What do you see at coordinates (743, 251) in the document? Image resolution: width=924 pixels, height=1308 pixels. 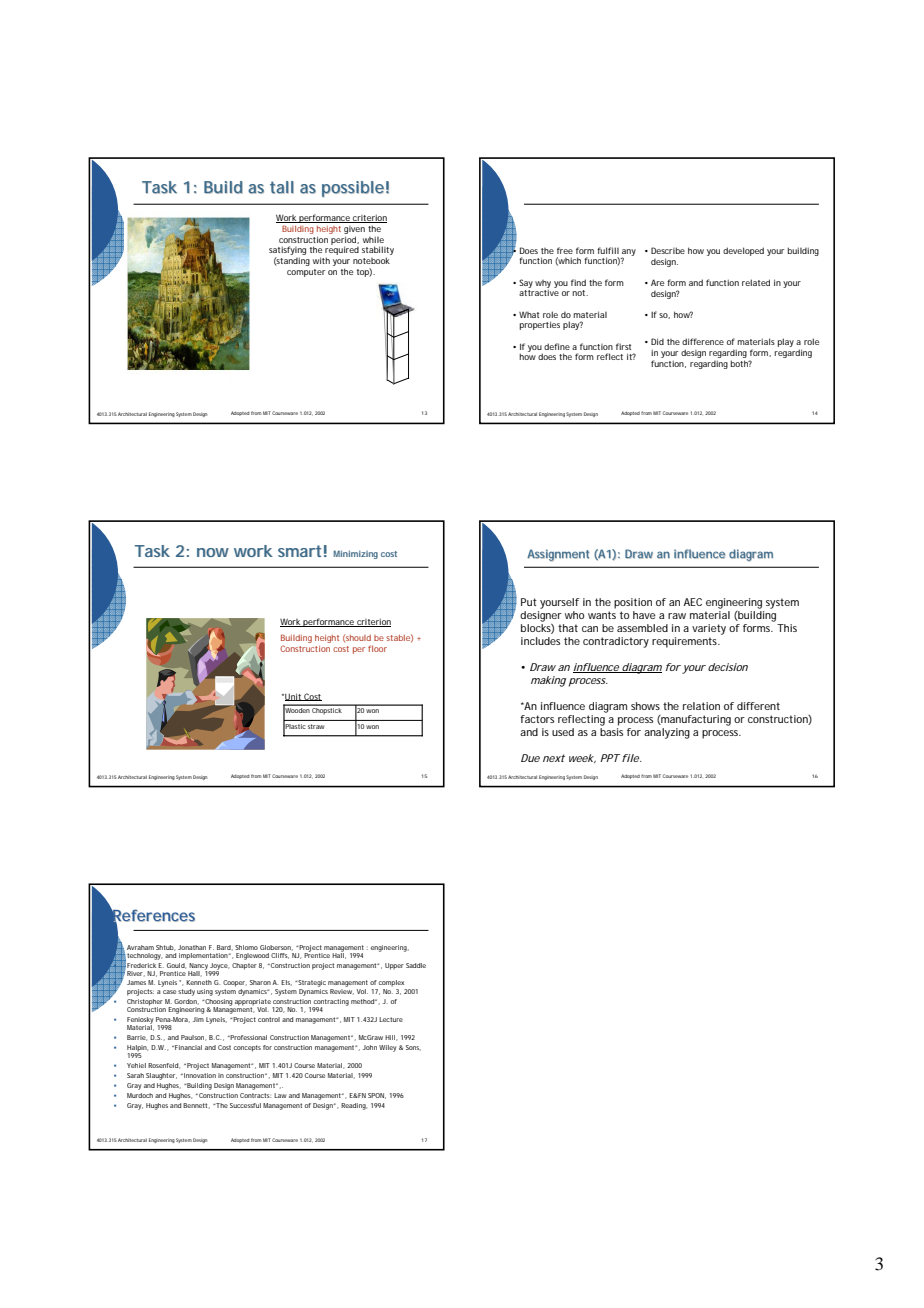 I see `developed` at bounding box center [743, 251].
